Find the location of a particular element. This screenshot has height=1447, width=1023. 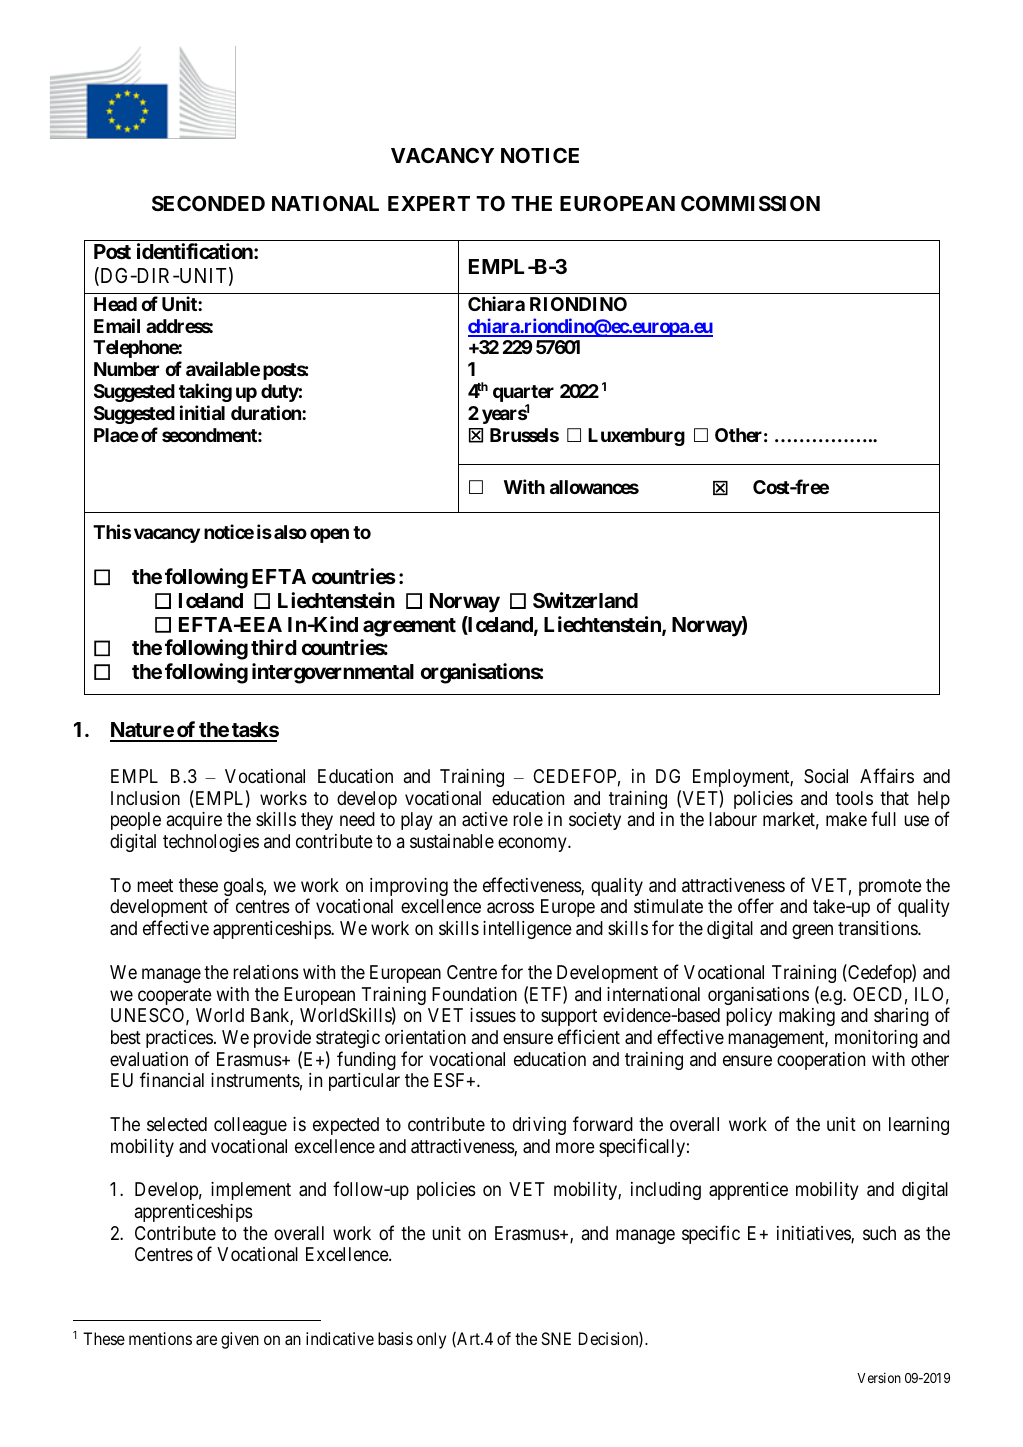

green is located at coordinates (812, 932).
